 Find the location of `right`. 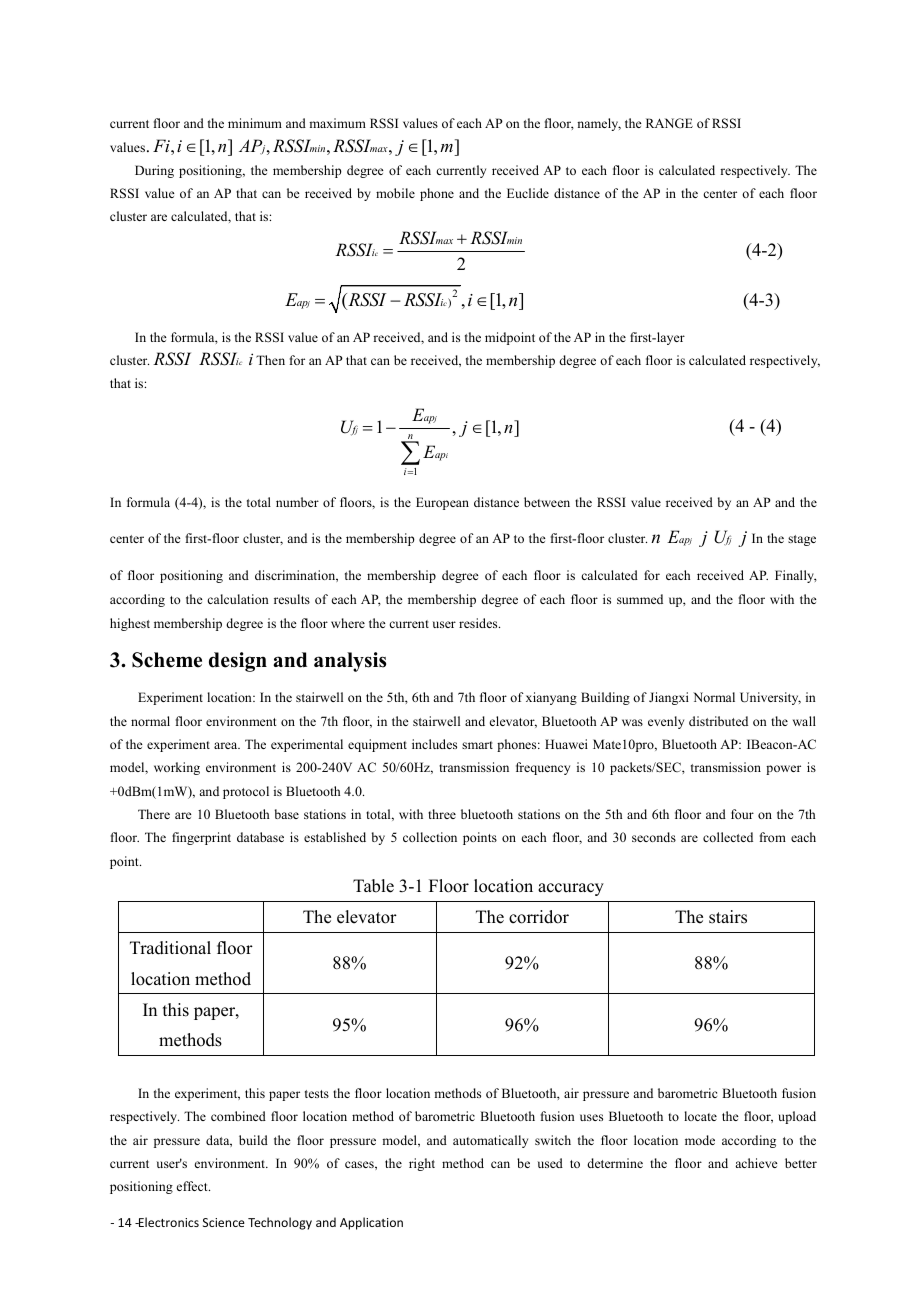

right is located at coordinates (422, 1164).
